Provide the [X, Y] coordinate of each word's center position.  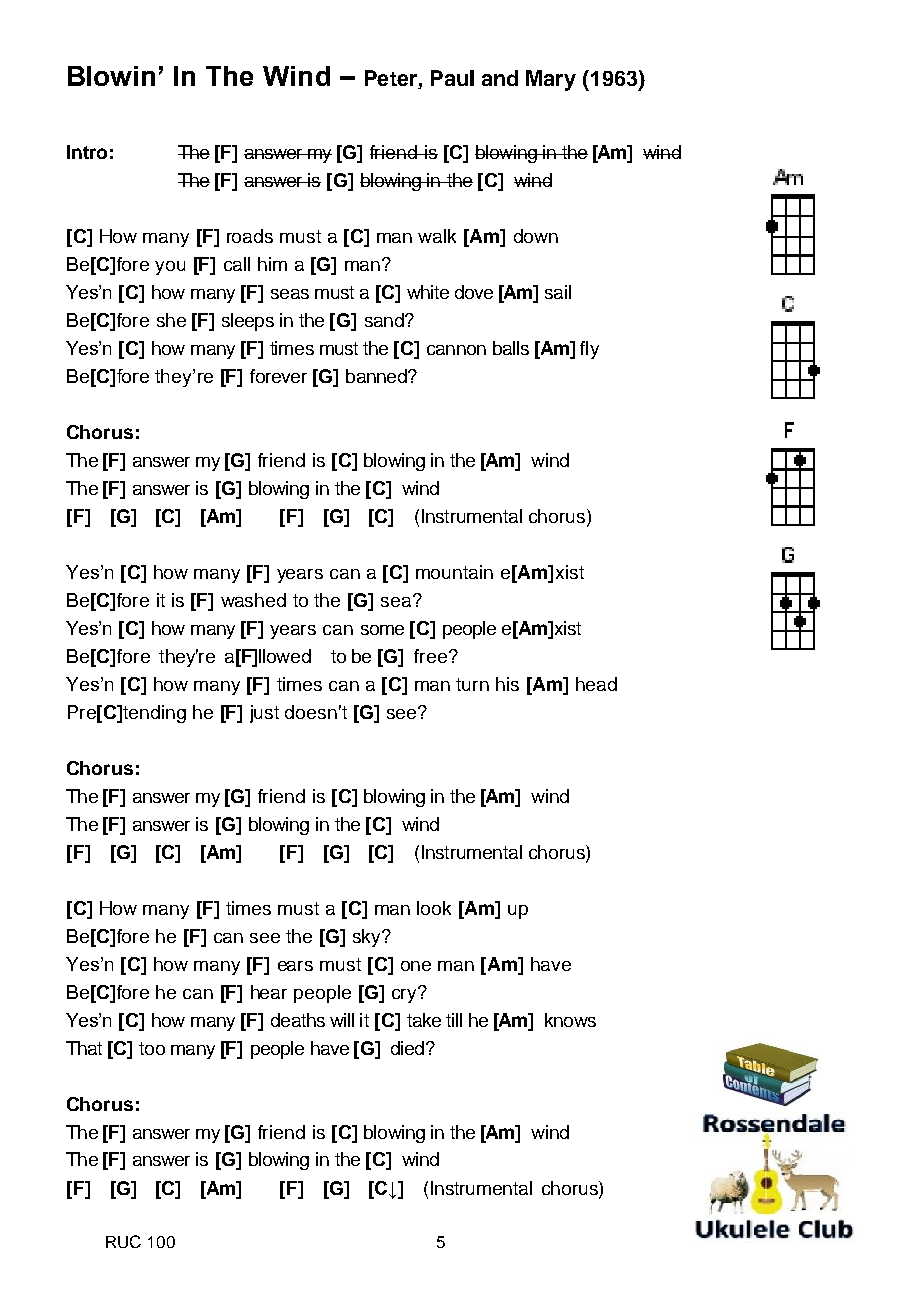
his [507, 684]
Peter [392, 79]
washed [253, 600]
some [382, 630]
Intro [87, 152]
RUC [123, 1241]
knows [570, 1020]
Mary [551, 80]
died [407, 1048]
